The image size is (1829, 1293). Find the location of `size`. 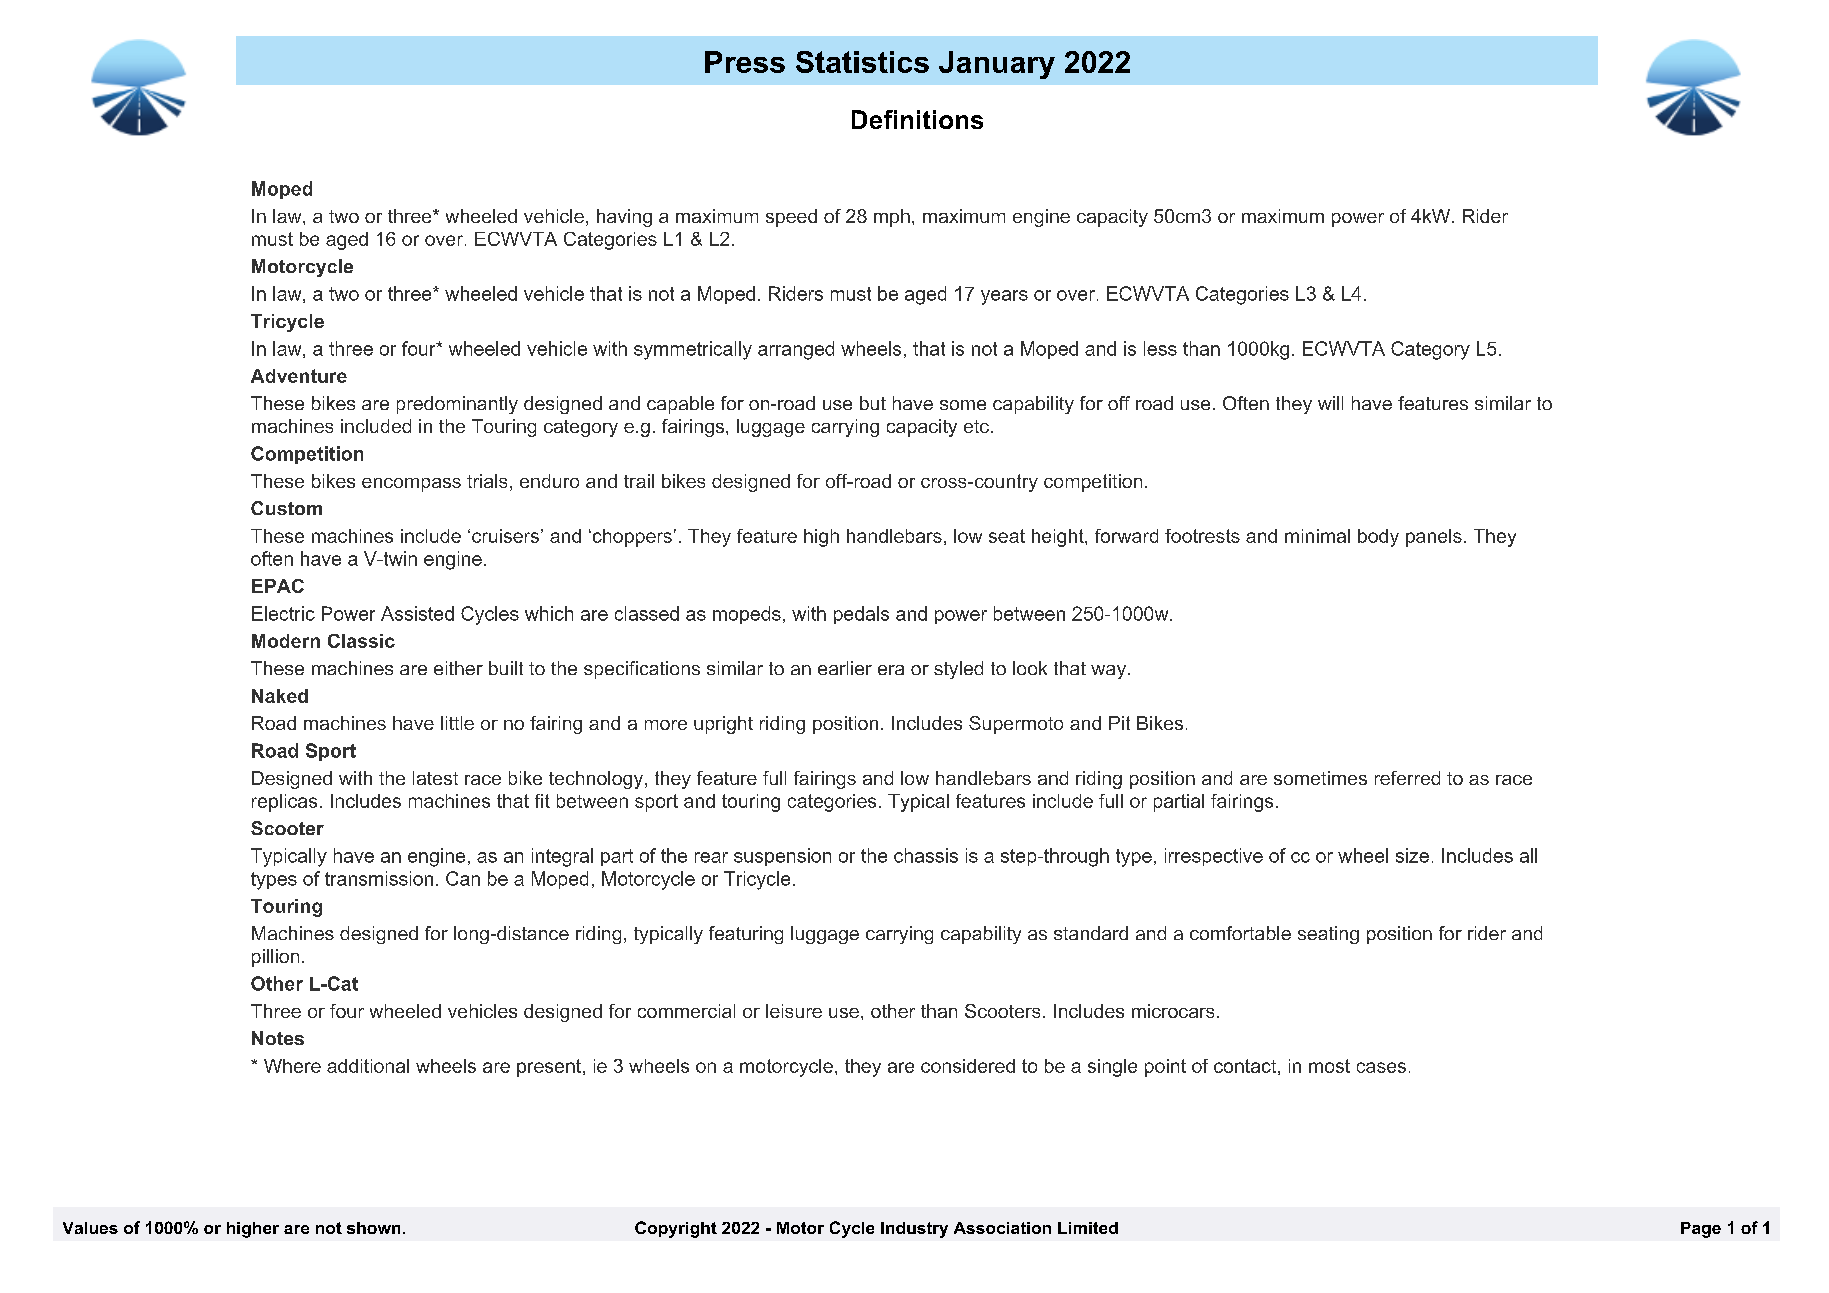

size is located at coordinates (1412, 855).
